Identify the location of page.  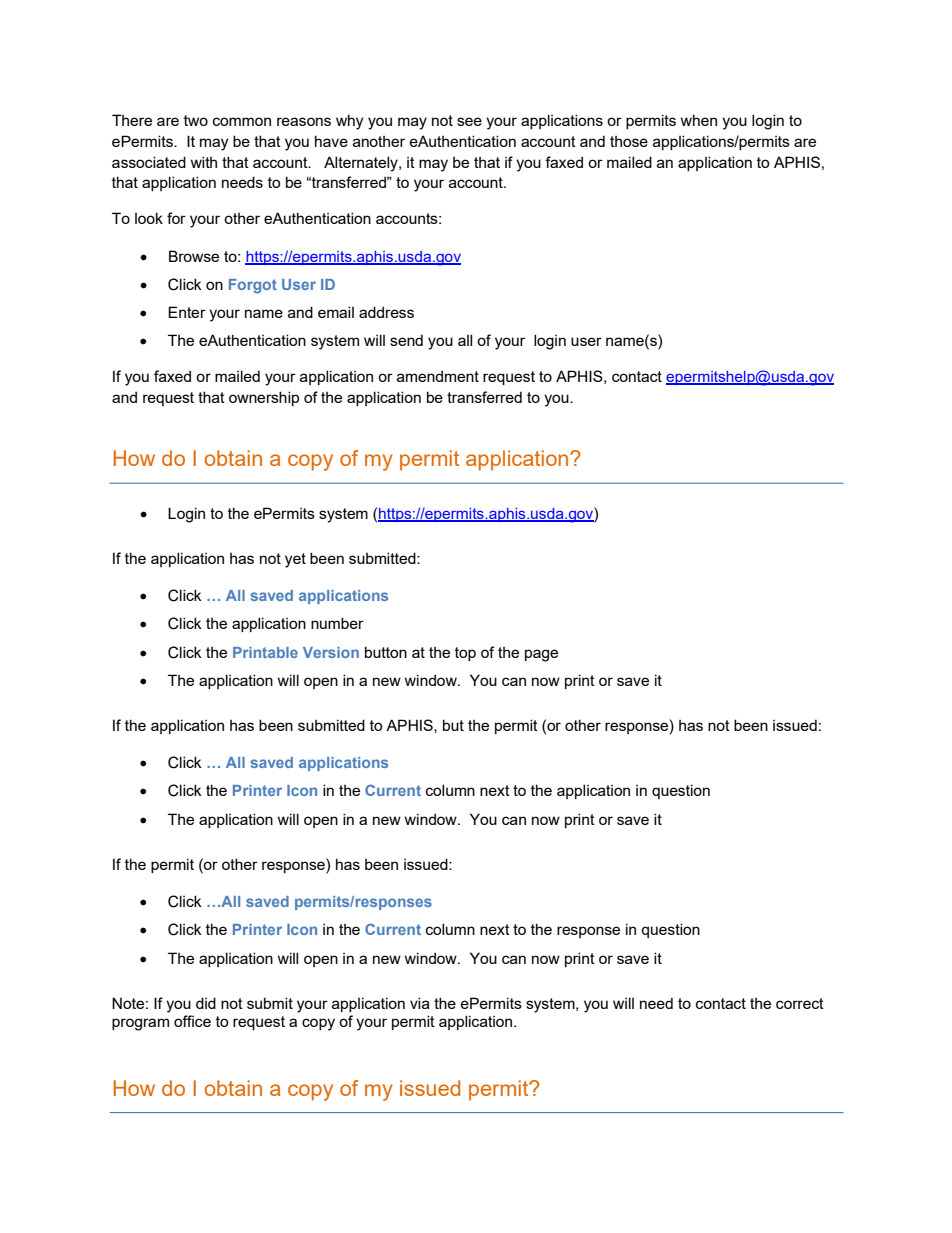
(541, 655).
